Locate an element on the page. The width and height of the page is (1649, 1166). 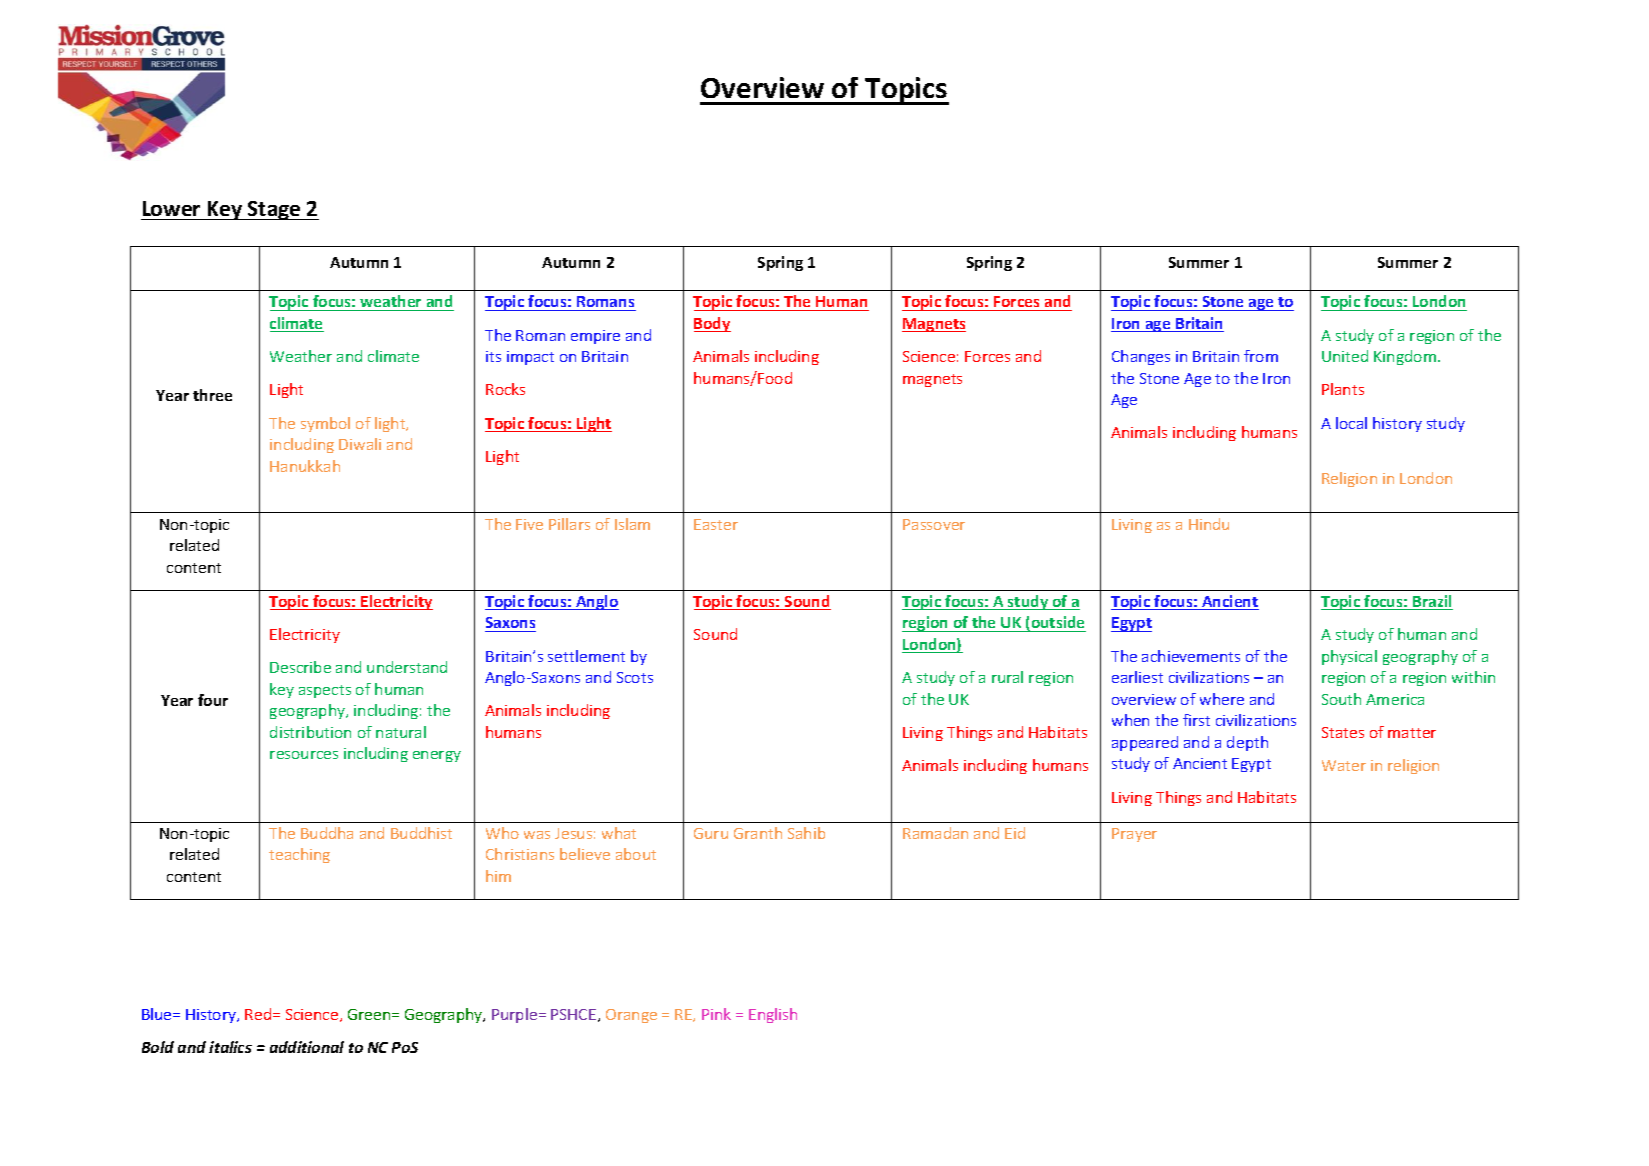
United is located at coordinates (1345, 356).
